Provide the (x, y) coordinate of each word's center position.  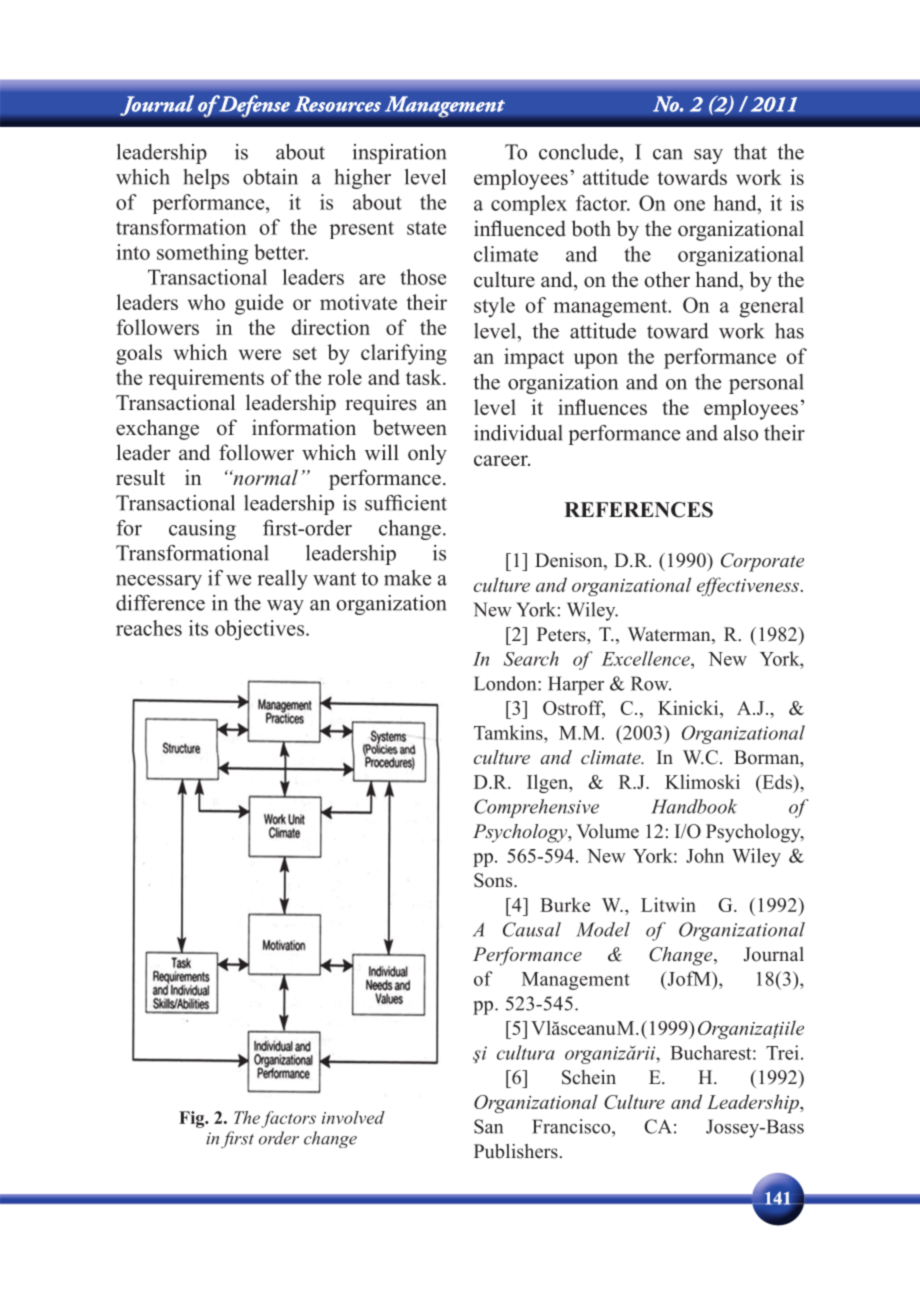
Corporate (762, 562)
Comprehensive (536, 808)
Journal (774, 954)
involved (353, 1117)
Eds (777, 781)
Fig (193, 1119)
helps (206, 179)
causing (202, 530)
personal (766, 384)
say (708, 156)
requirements (206, 379)
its (198, 628)
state (426, 228)
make (407, 578)
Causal (532, 929)
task (425, 377)
